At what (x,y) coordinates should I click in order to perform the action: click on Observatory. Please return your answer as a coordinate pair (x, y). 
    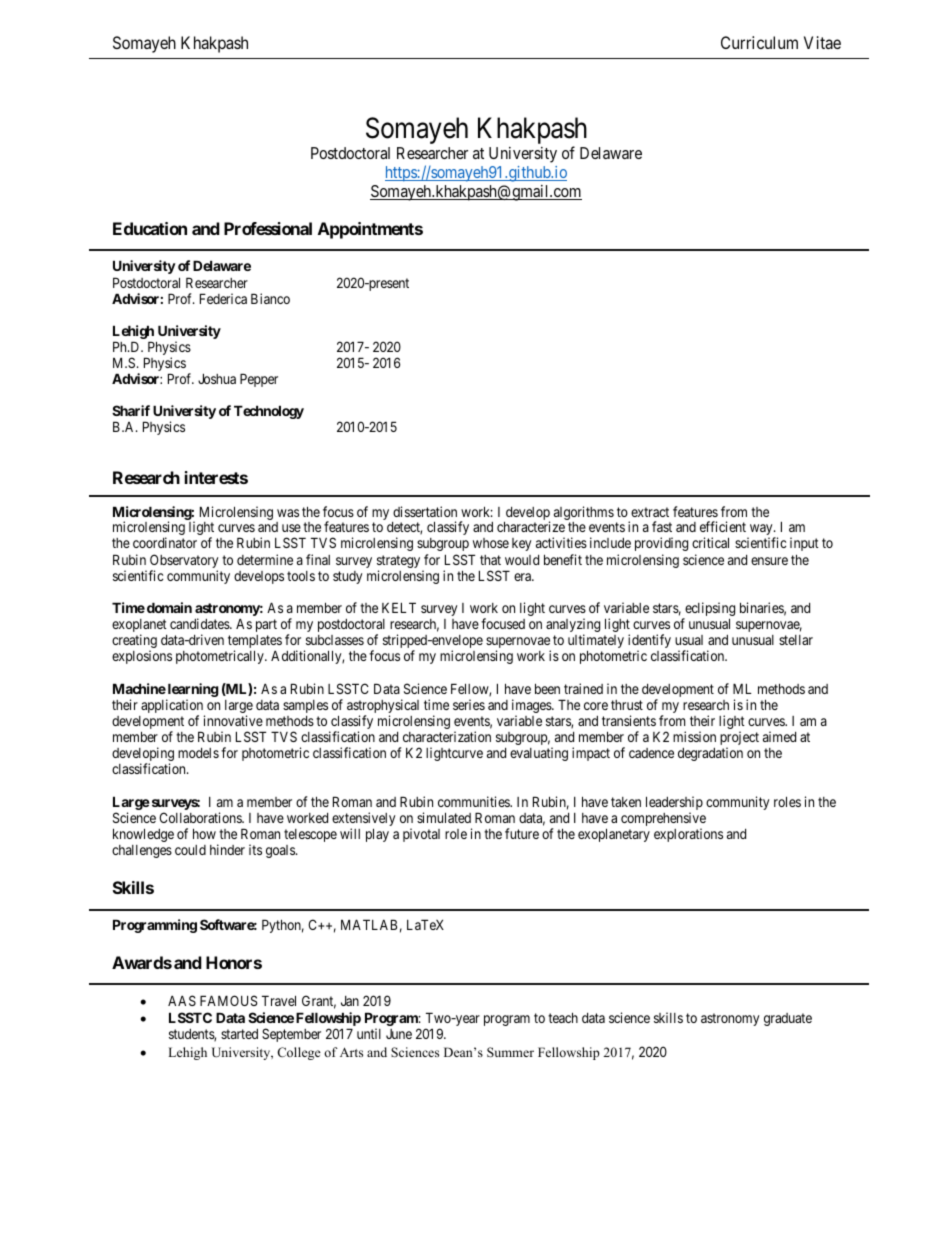
    Looking at the image, I should click on (184, 562).
